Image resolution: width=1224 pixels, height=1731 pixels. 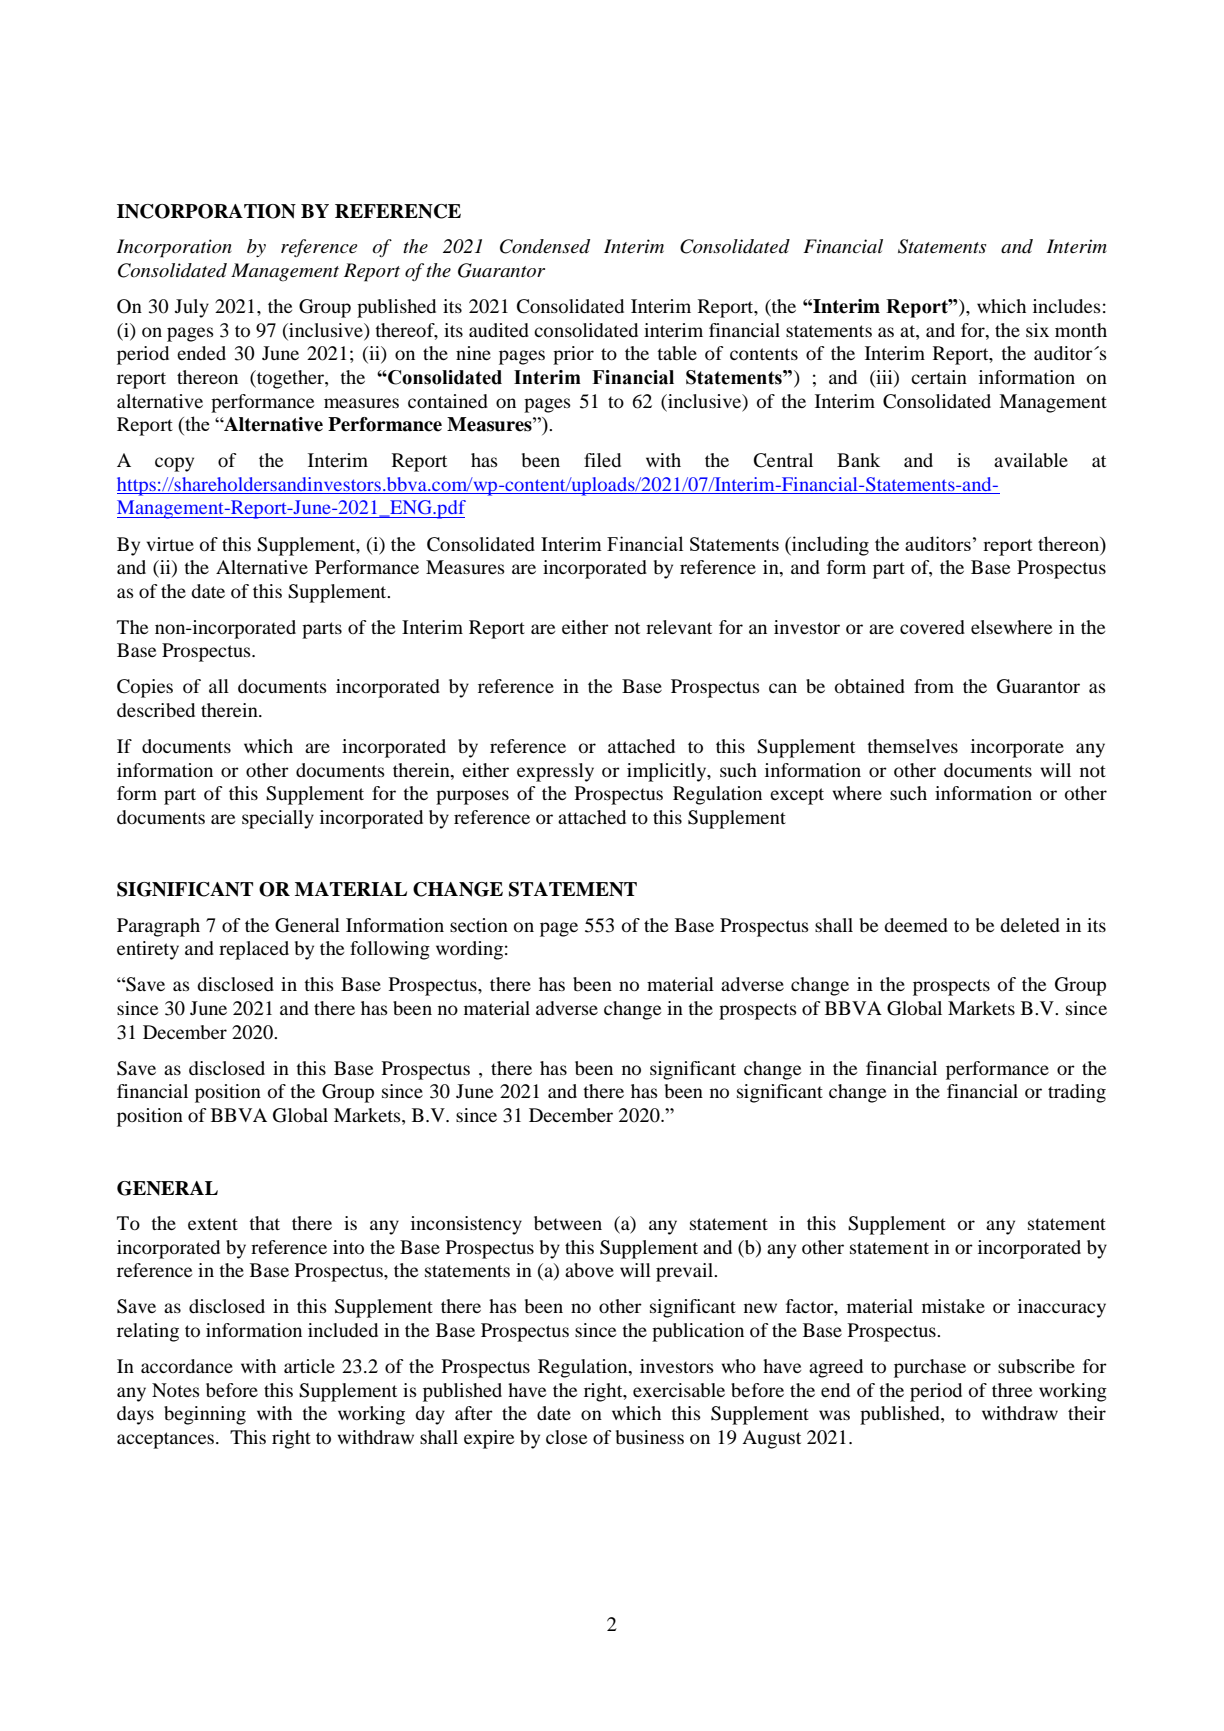 What do you see at coordinates (254, 950) in the screenshot?
I see `replaced` at bounding box center [254, 950].
